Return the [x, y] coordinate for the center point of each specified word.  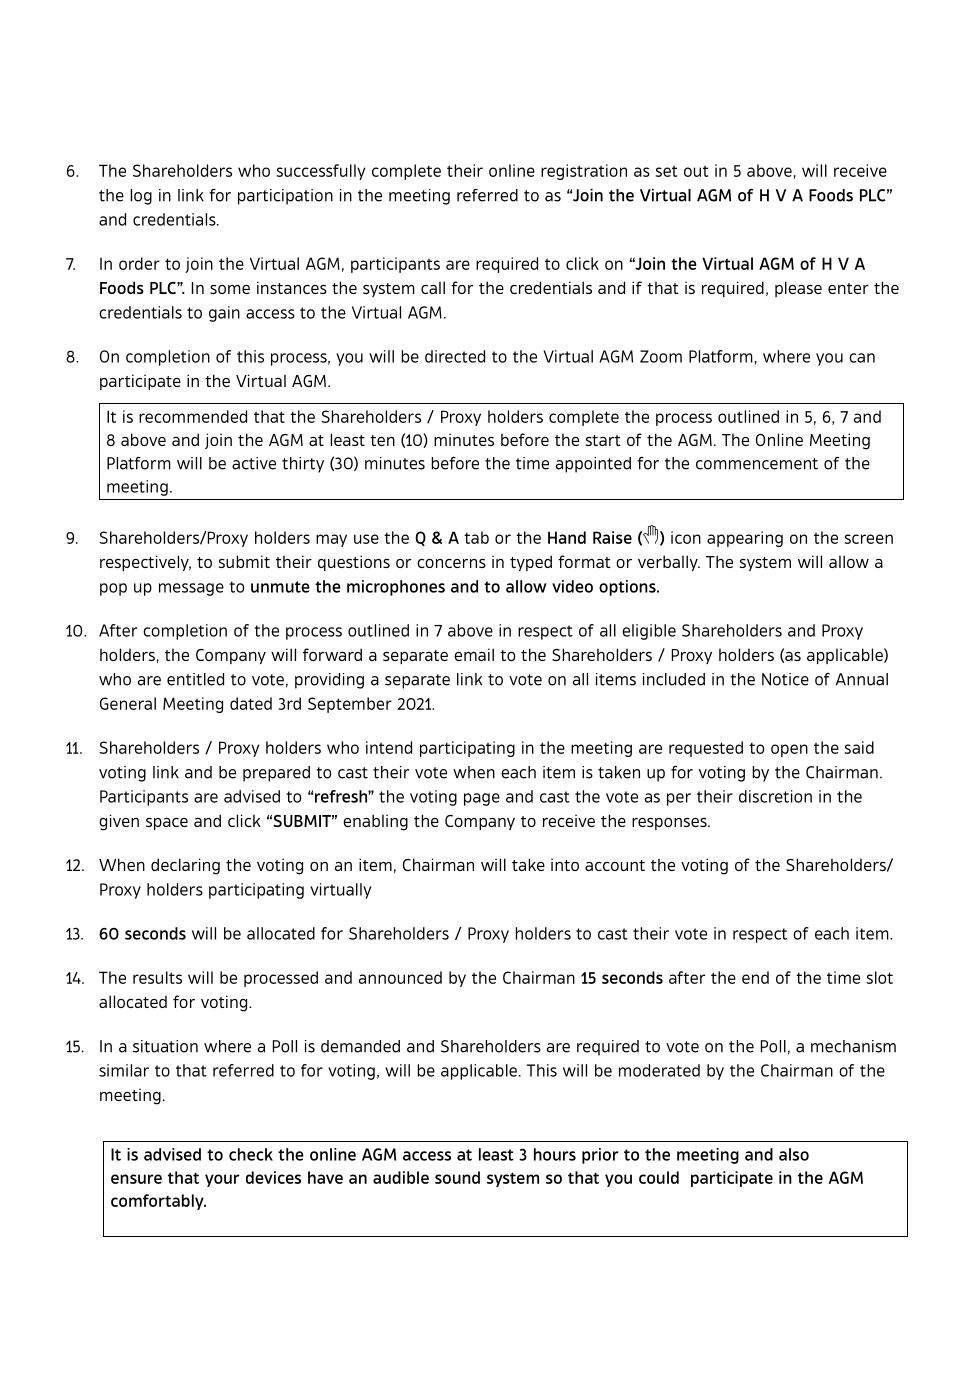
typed [531, 563]
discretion [775, 796]
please [798, 289]
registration [584, 172]
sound [457, 1177]
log [141, 197]
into [565, 864]
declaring [185, 866]
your [222, 1180]
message [191, 589]
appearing [745, 539]
